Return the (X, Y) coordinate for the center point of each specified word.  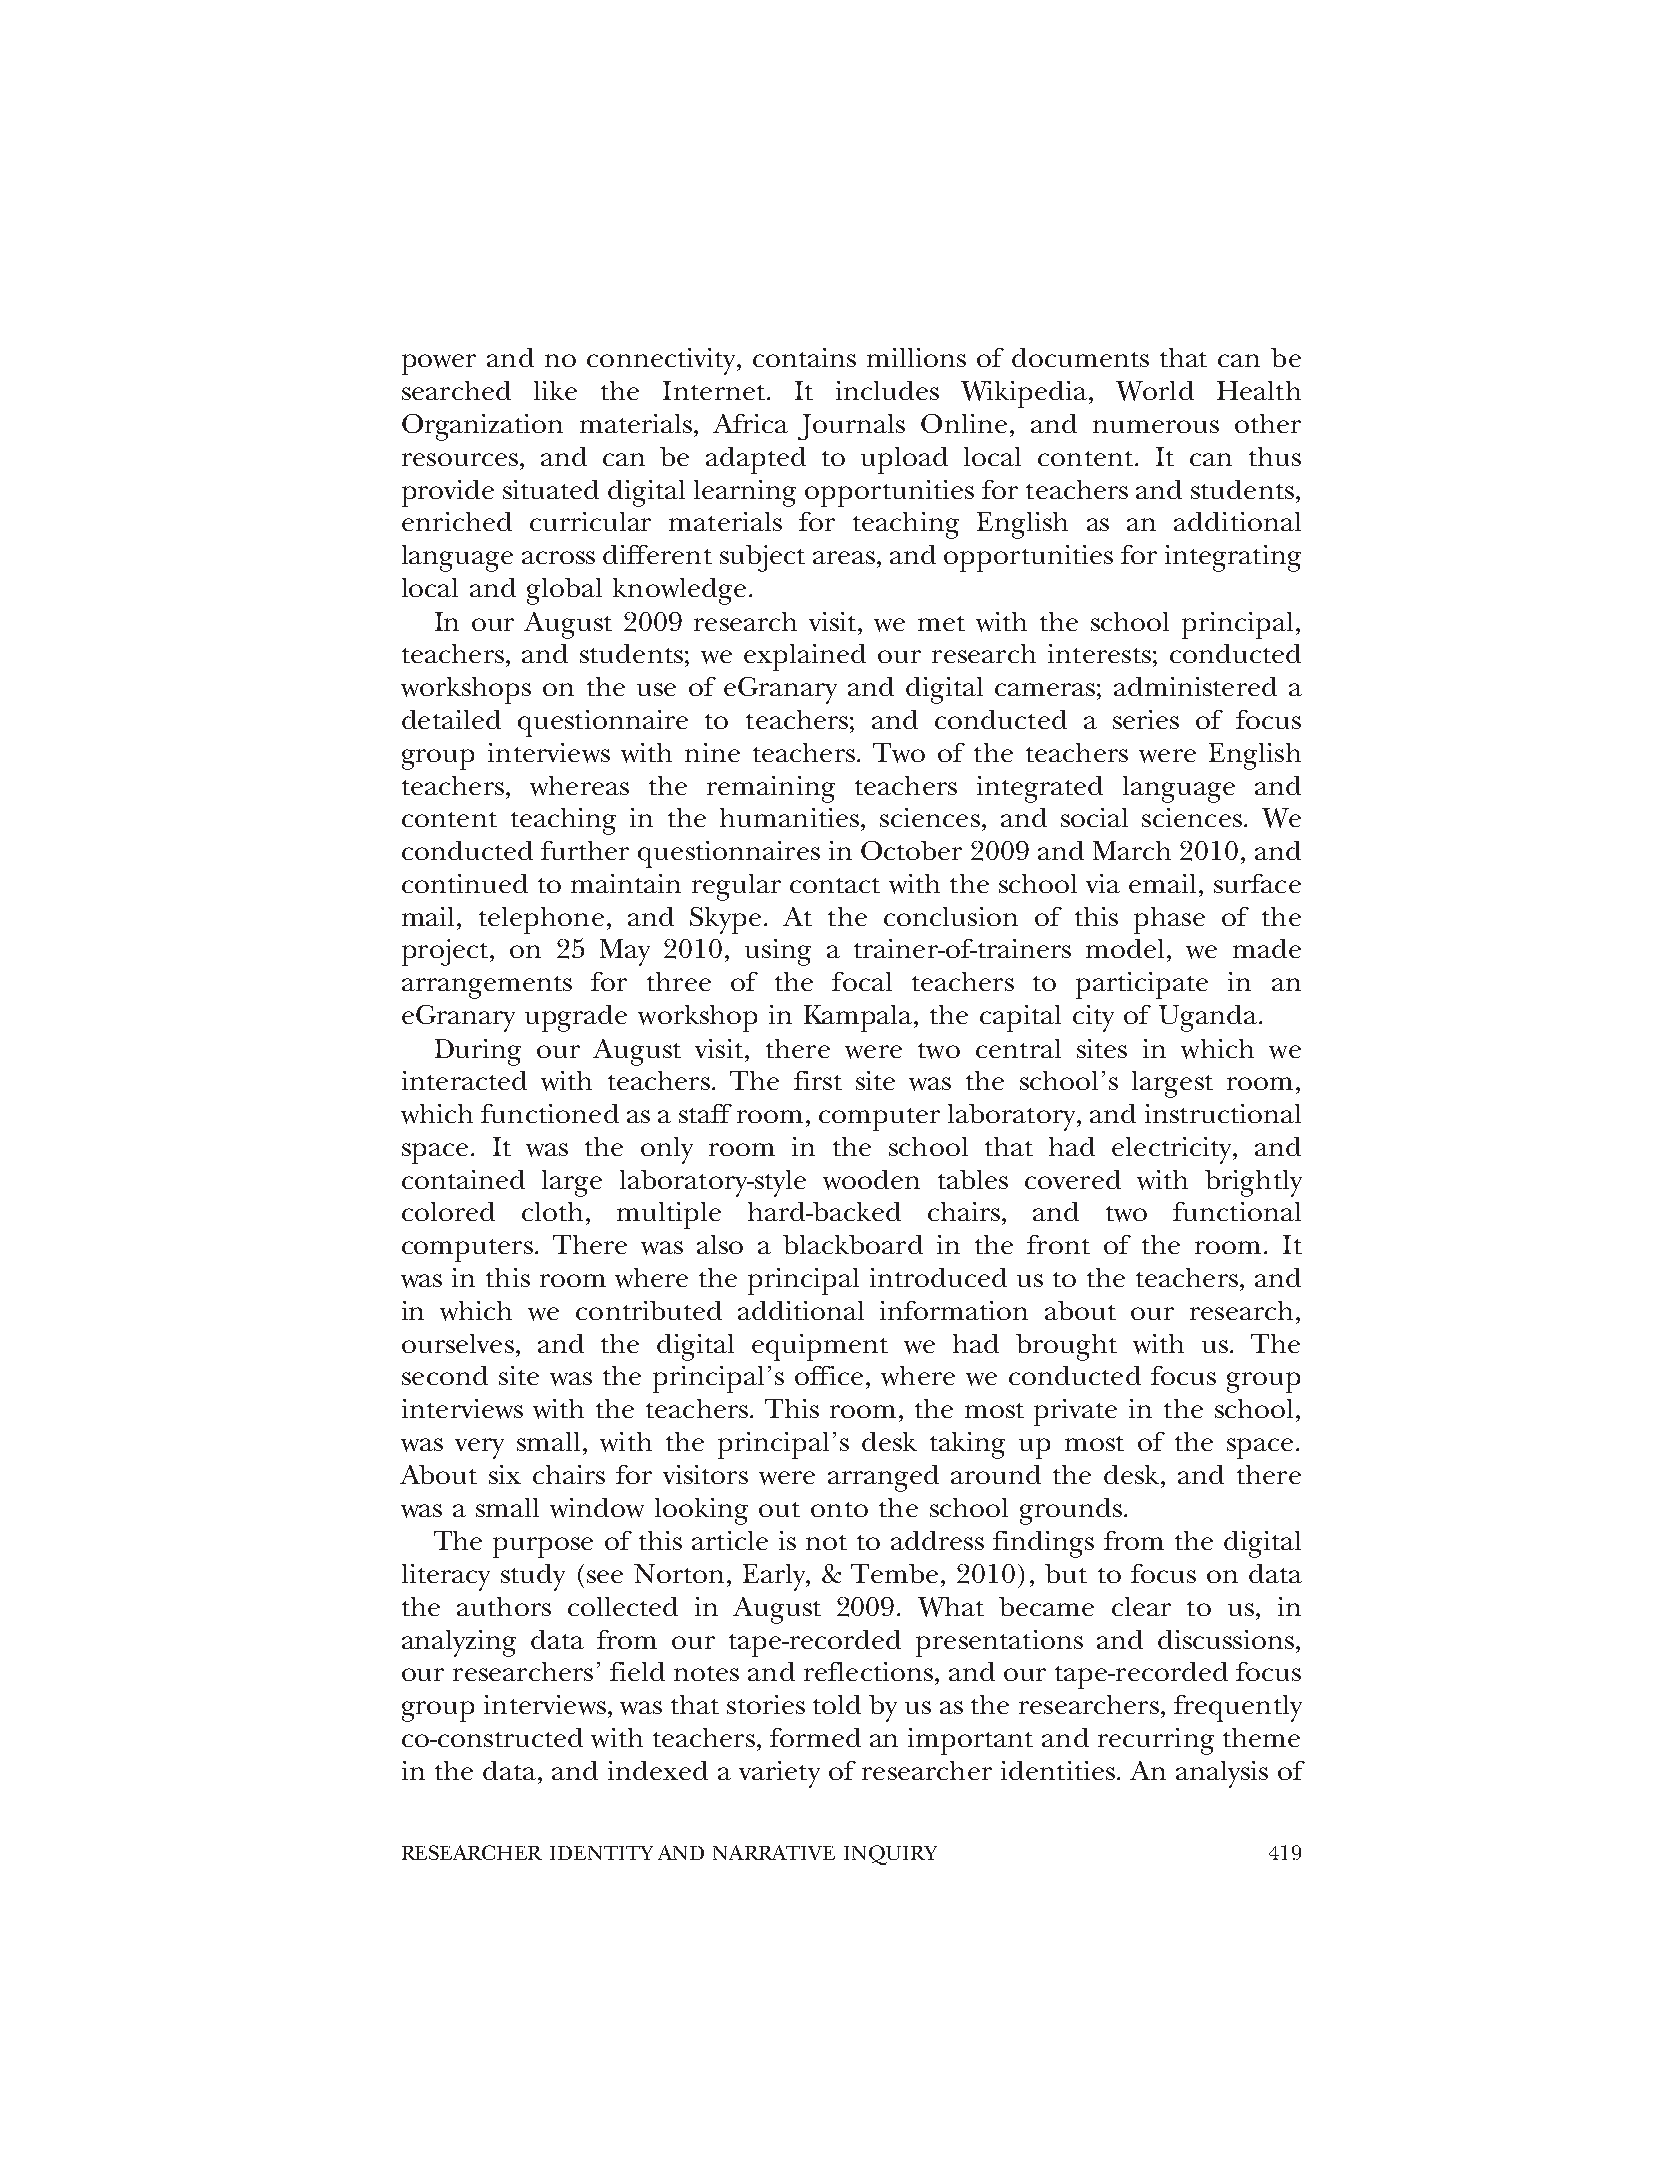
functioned (550, 1113)
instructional (1223, 1113)
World (1155, 391)
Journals (851, 427)
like (555, 390)
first (818, 1080)
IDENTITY (601, 1853)
